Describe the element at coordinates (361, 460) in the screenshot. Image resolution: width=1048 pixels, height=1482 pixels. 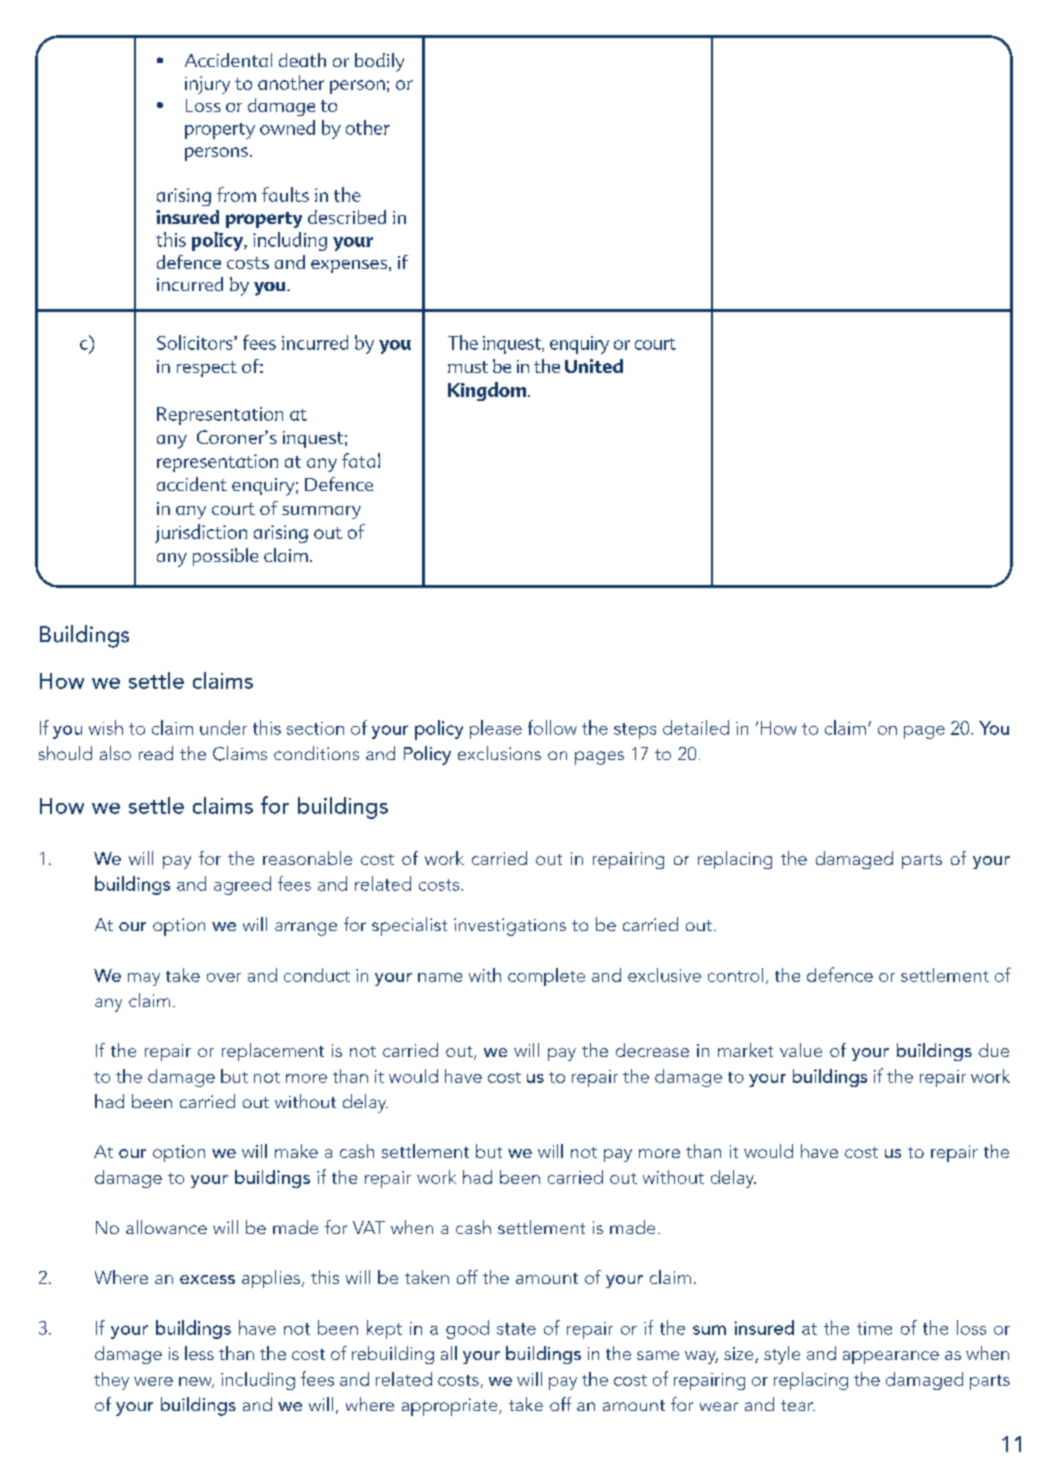
I see `fatal` at that location.
